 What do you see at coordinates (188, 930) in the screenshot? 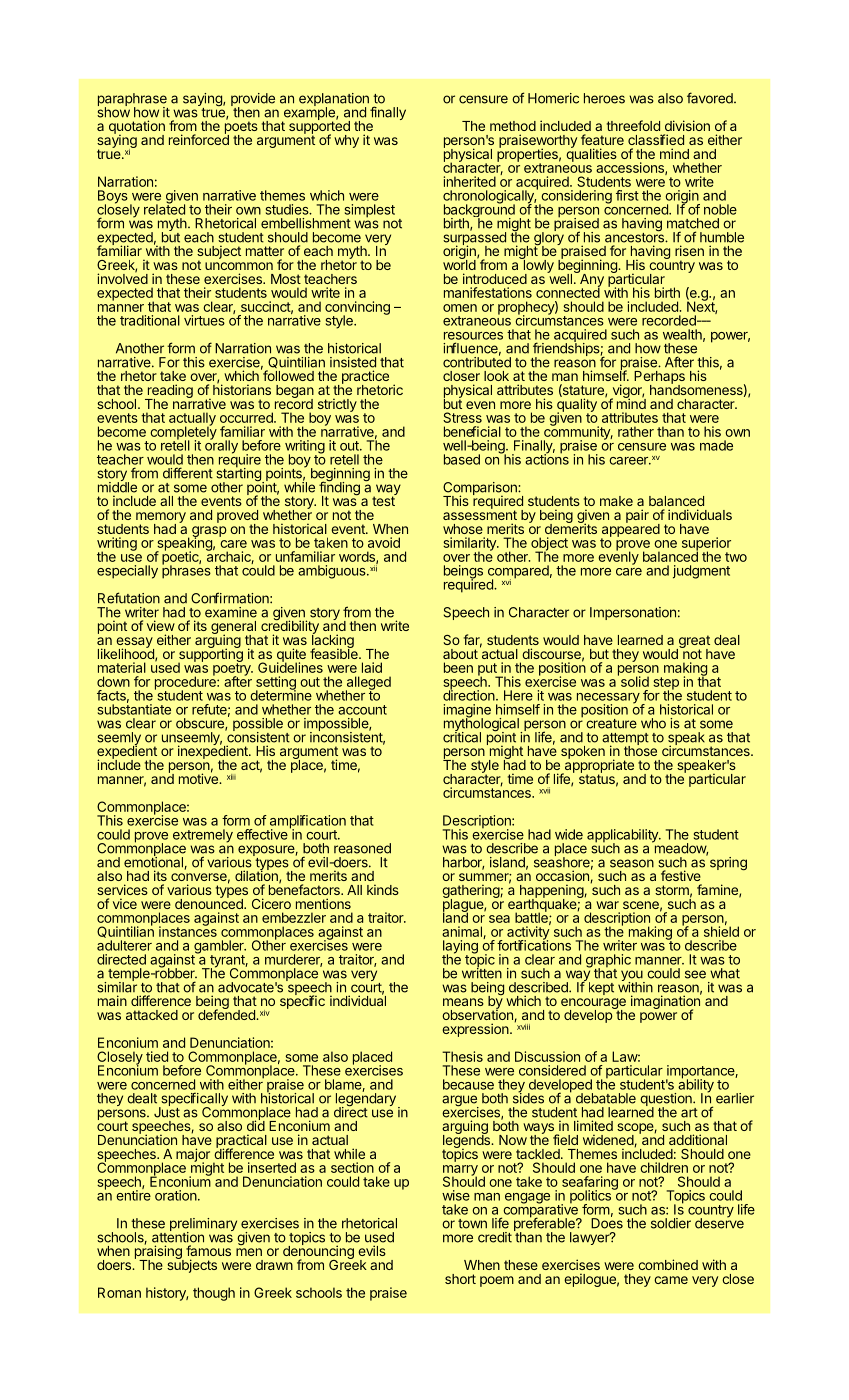
I see `instances` at bounding box center [188, 930].
